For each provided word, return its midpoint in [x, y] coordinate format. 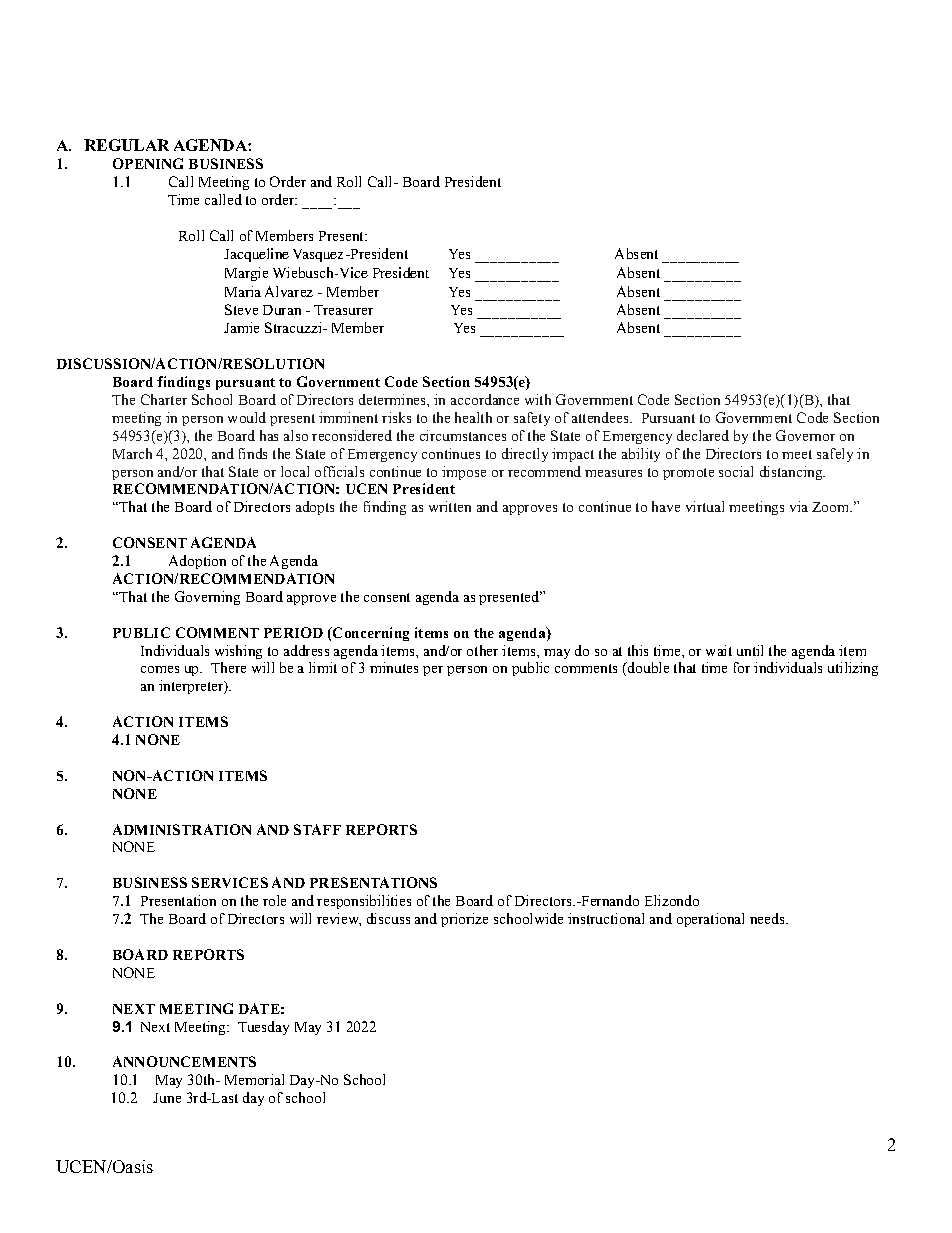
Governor [805, 435]
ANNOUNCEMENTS [184, 1061]
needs [768, 918]
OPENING [148, 163]
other [482, 650]
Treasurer [343, 310]
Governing [207, 598]
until [750, 650]
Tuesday [263, 1028]
